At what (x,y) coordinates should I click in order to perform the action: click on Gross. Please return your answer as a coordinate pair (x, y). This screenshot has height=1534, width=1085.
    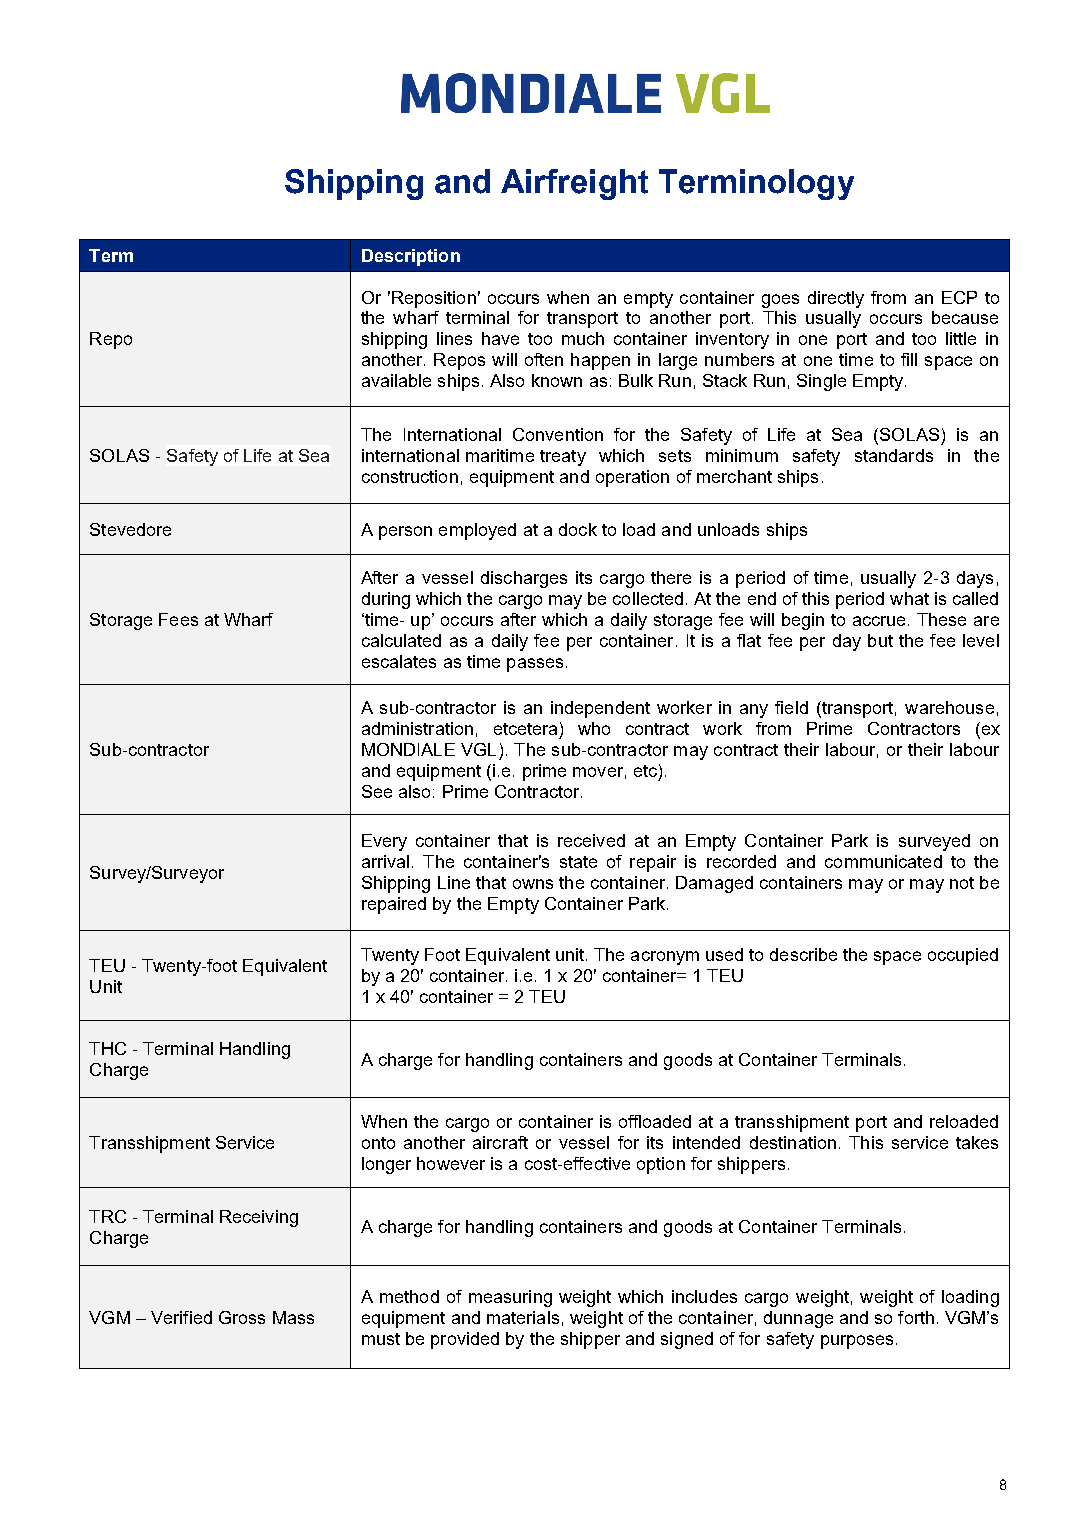
    Looking at the image, I should click on (242, 1317).
